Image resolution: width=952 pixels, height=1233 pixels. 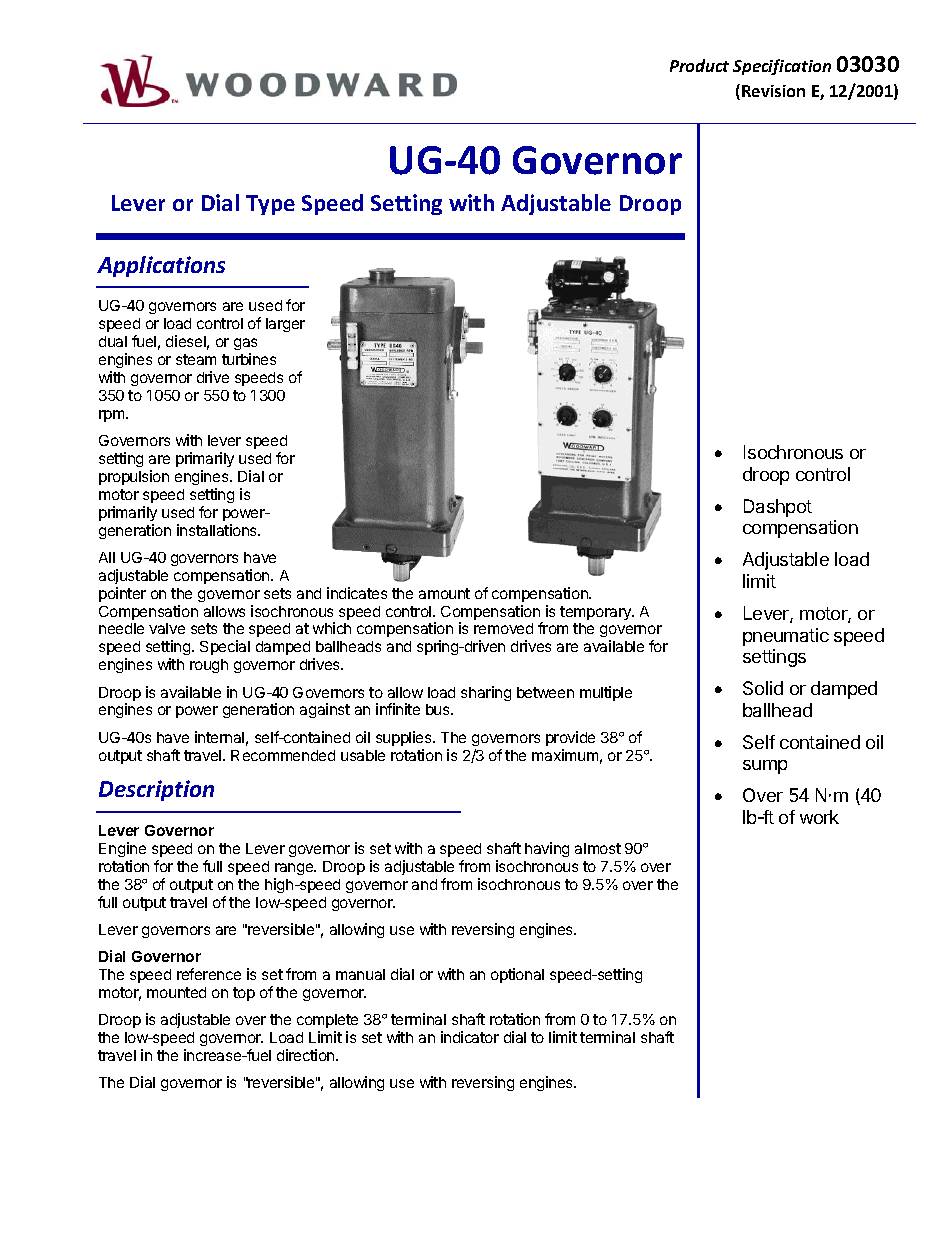 What do you see at coordinates (778, 508) in the image?
I see `Dashpot` at bounding box center [778, 508].
